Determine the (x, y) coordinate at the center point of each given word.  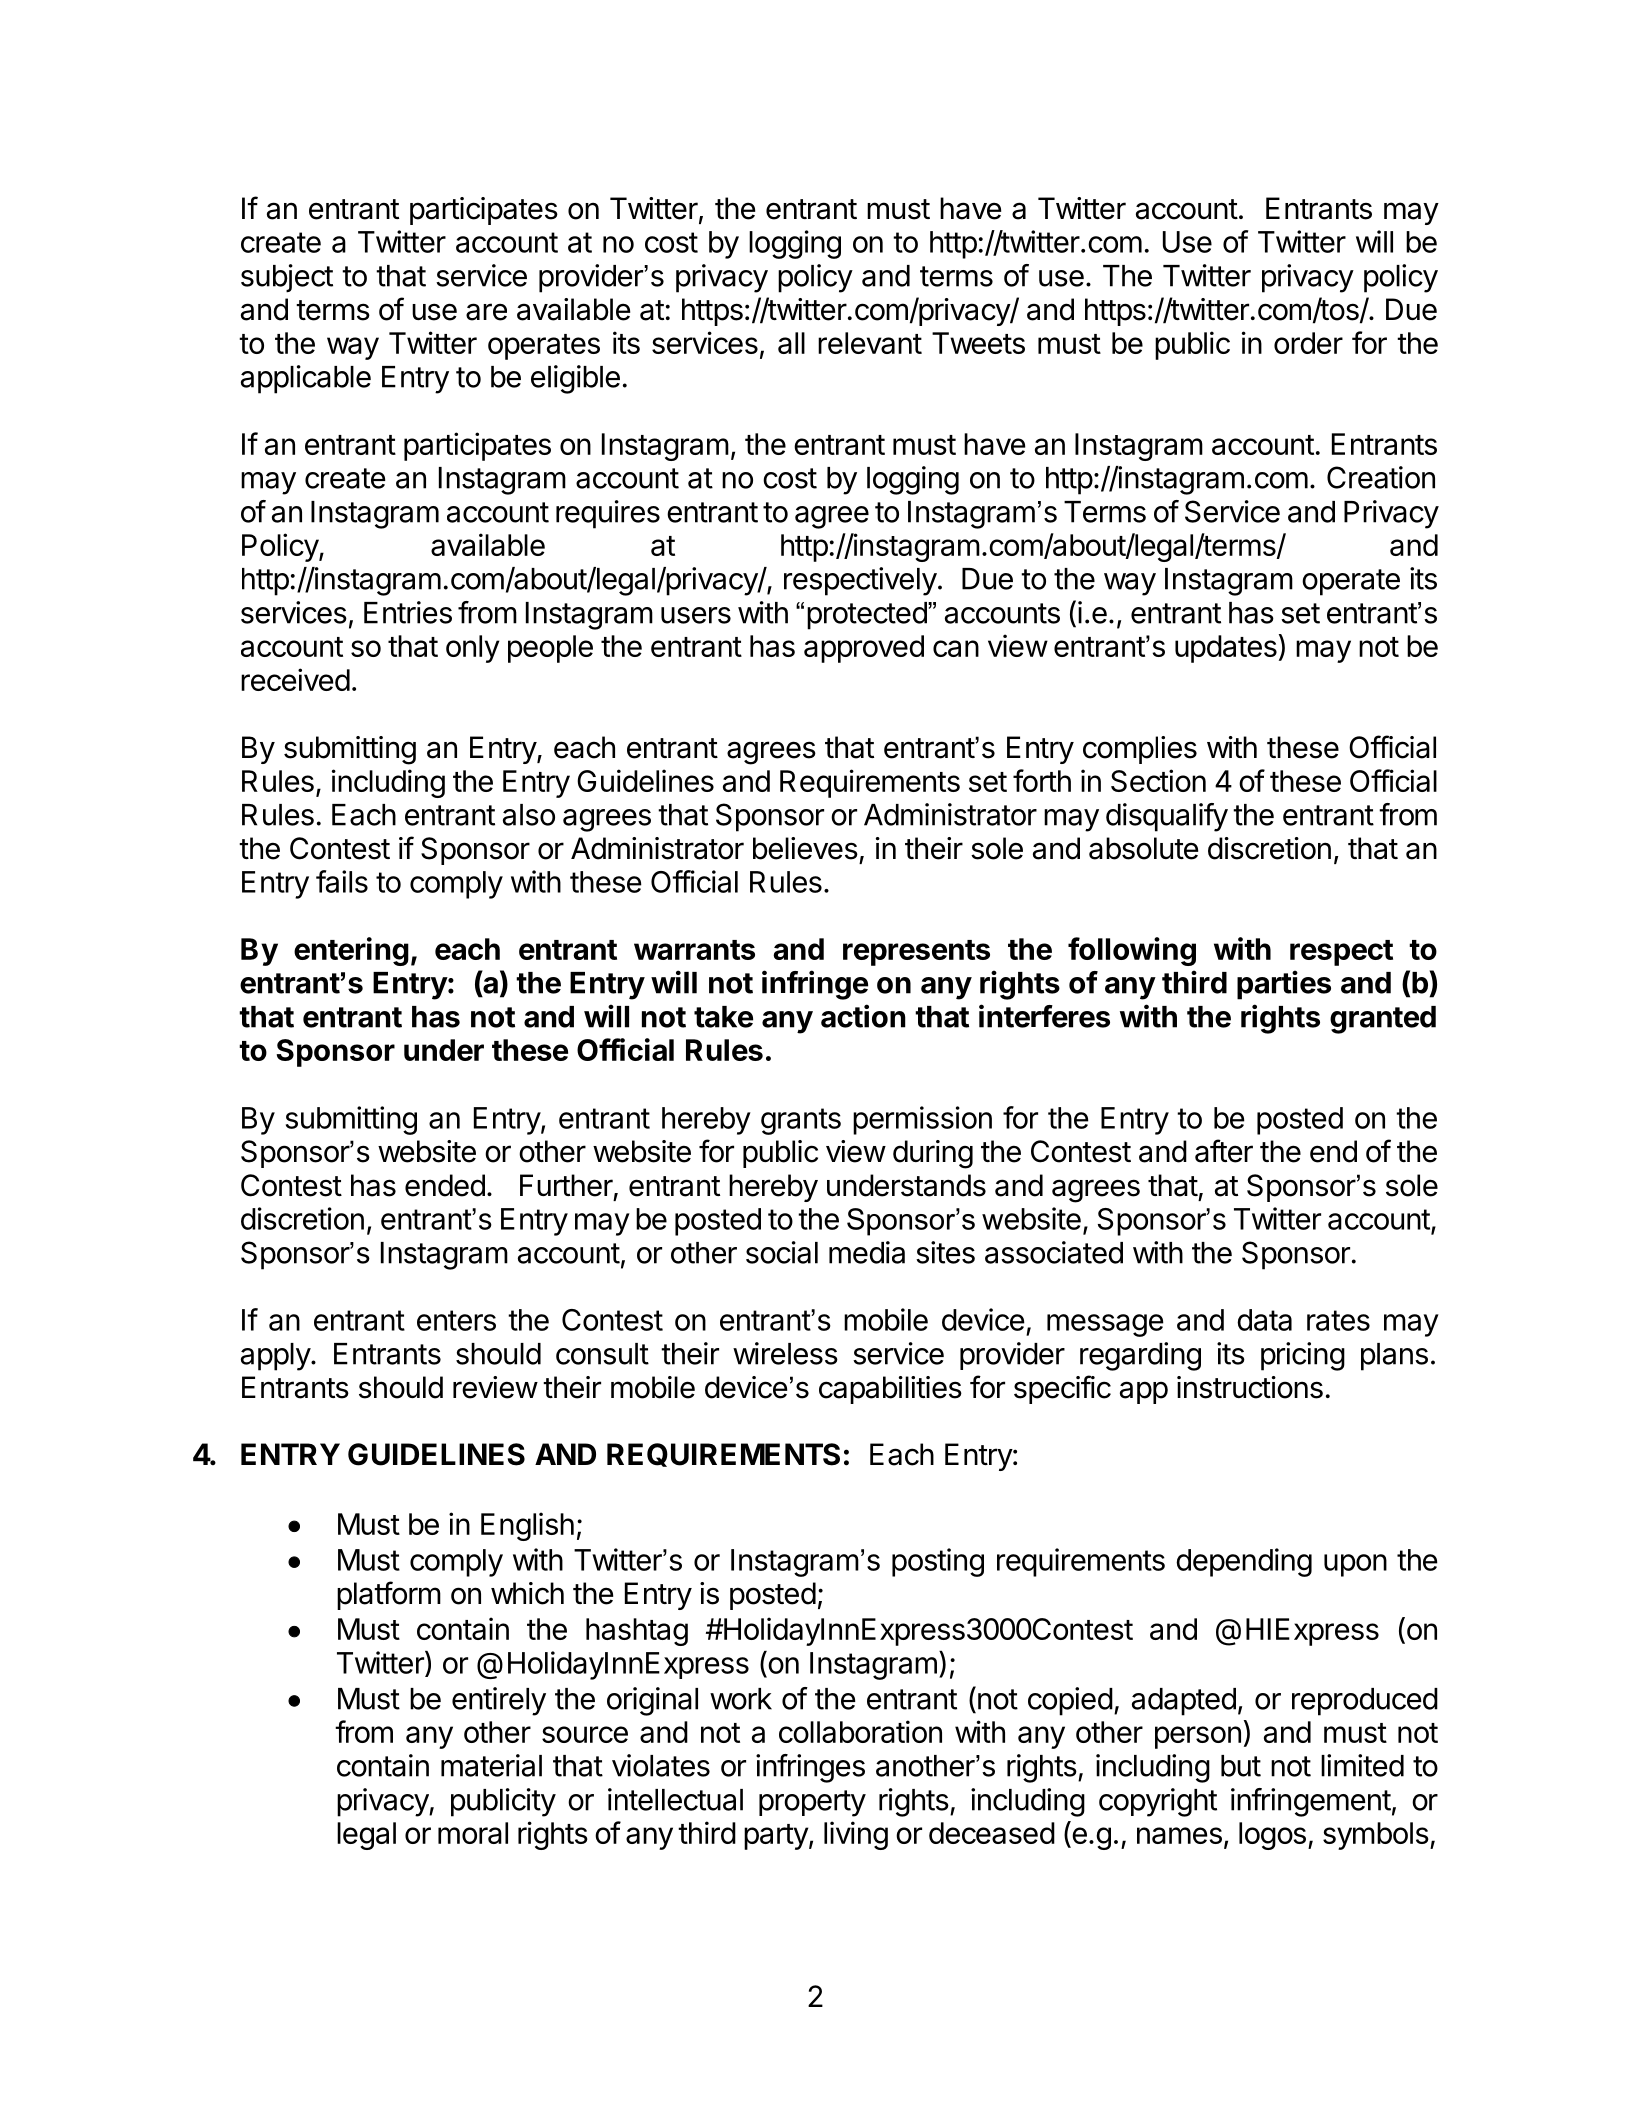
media (867, 1252)
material (491, 1765)
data (1264, 1320)
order (1308, 343)
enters (456, 1320)
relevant (870, 343)
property (812, 1803)
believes (805, 848)
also (529, 815)
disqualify (1167, 817)
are (486, 312)
